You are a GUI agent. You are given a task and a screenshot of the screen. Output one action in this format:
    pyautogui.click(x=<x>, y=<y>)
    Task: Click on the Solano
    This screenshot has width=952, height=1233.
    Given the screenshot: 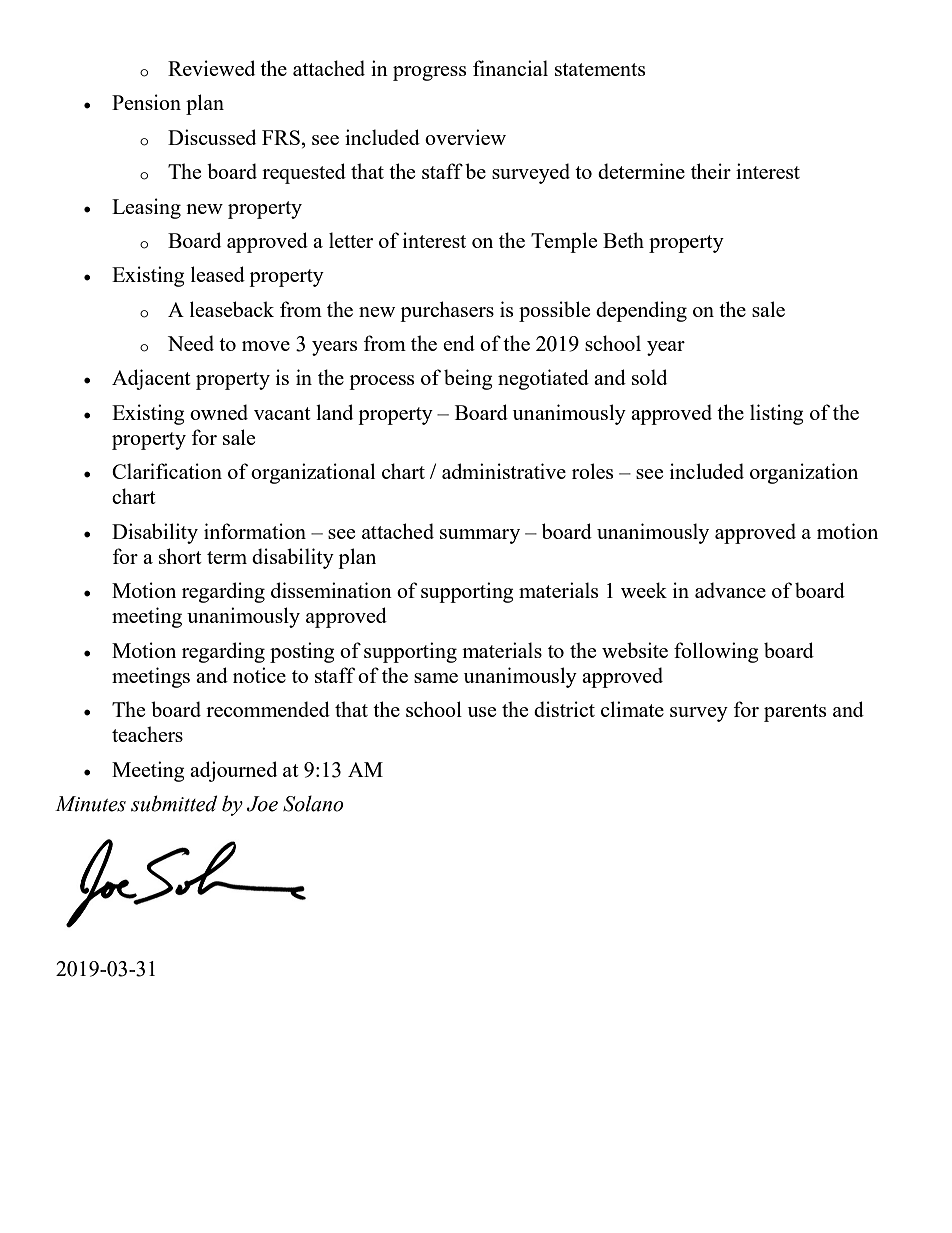 What is the action you would take?
    pyautogui.click(x=313, y=803)
